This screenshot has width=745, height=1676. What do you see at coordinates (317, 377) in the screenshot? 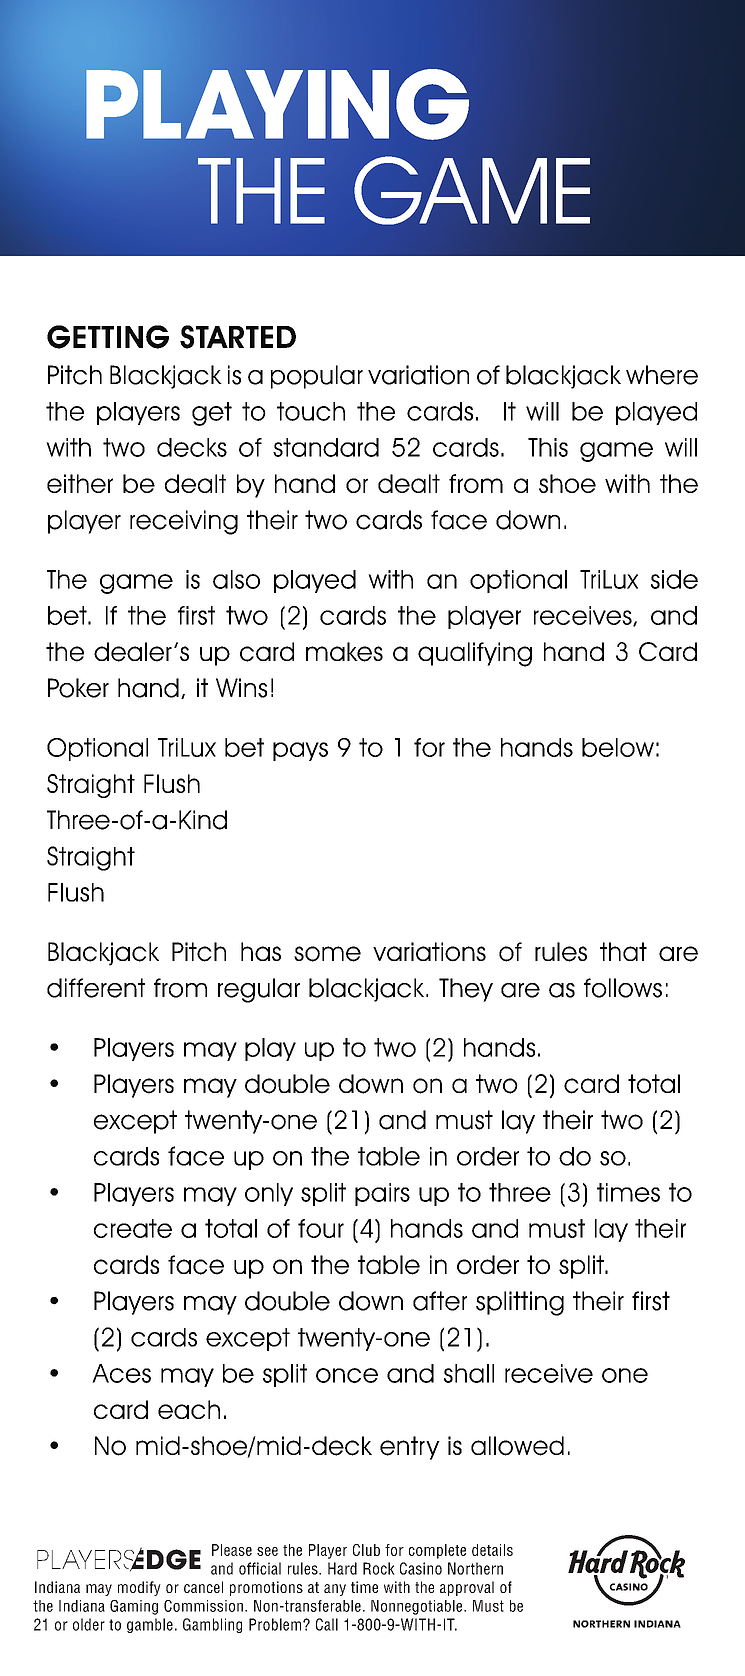
I see `popular` at bounding box center [317, 377].
